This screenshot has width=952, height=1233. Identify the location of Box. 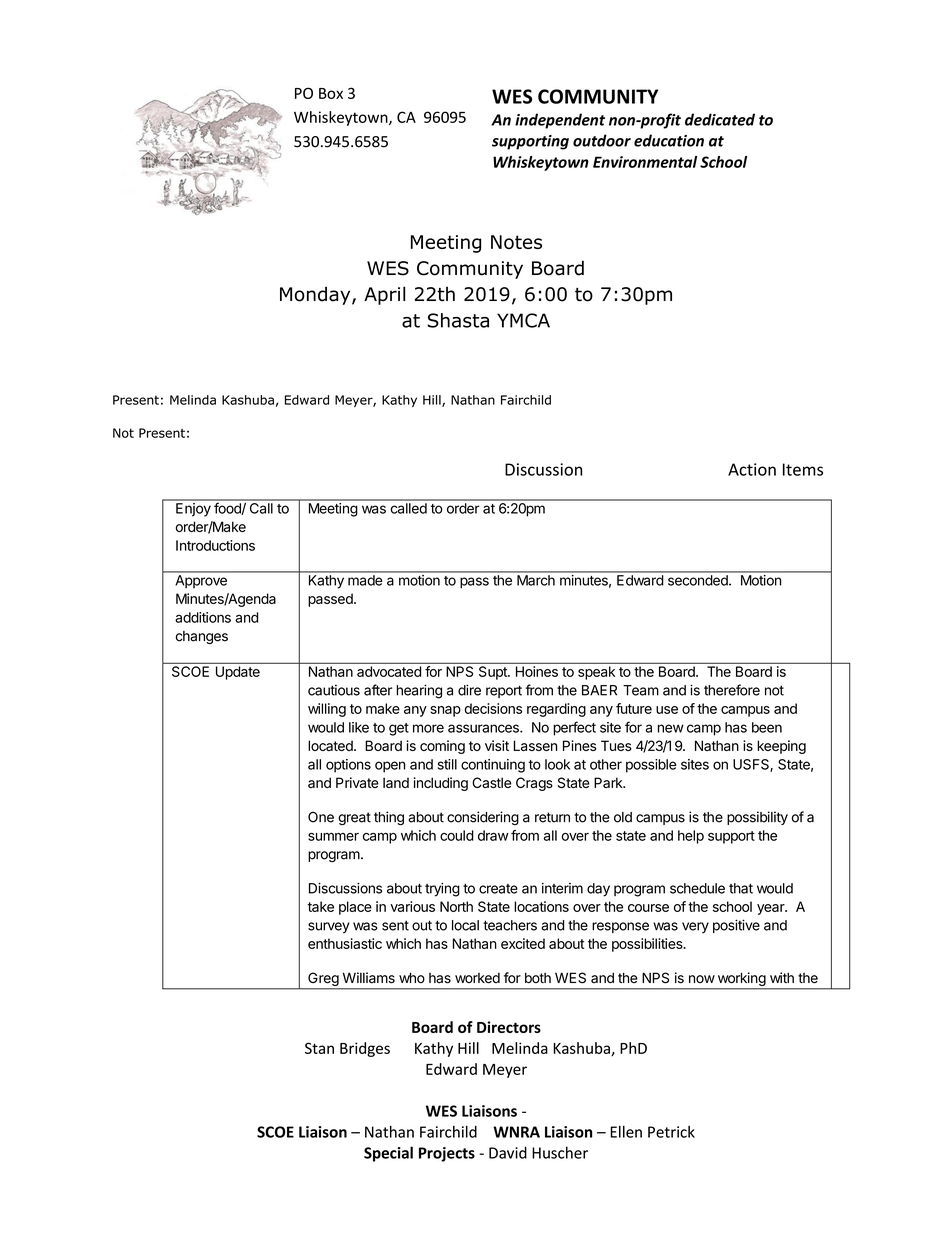
(331, 93).
